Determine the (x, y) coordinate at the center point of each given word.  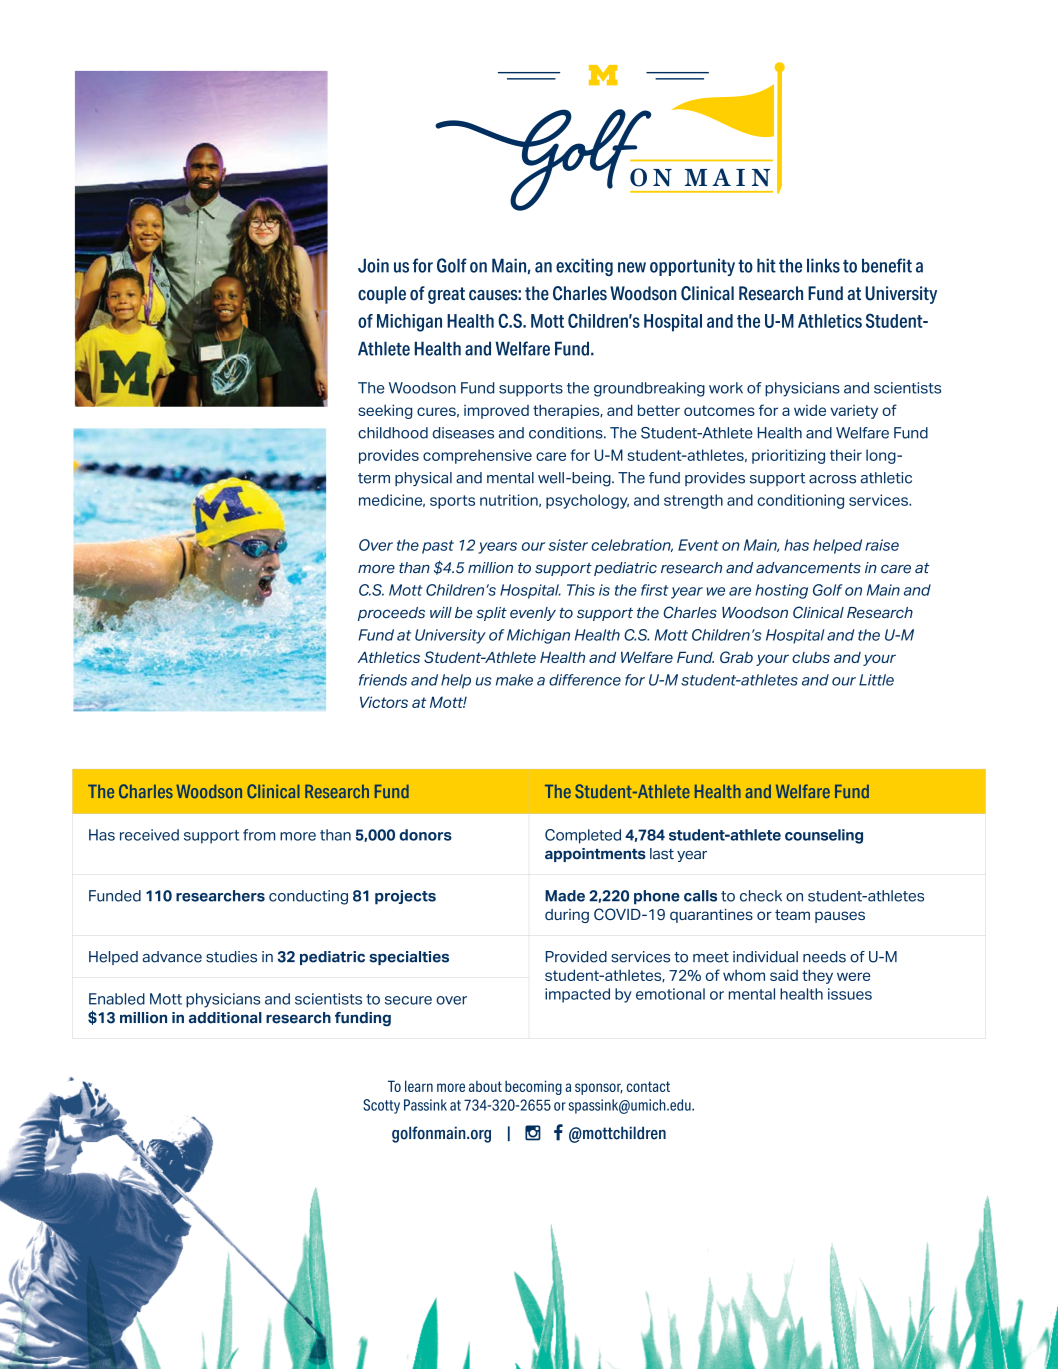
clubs (811, 657)
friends (383, 680)
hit (766, 265)
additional (225, 1018)
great (446, 295)
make (514, 680)
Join (373, 265)
